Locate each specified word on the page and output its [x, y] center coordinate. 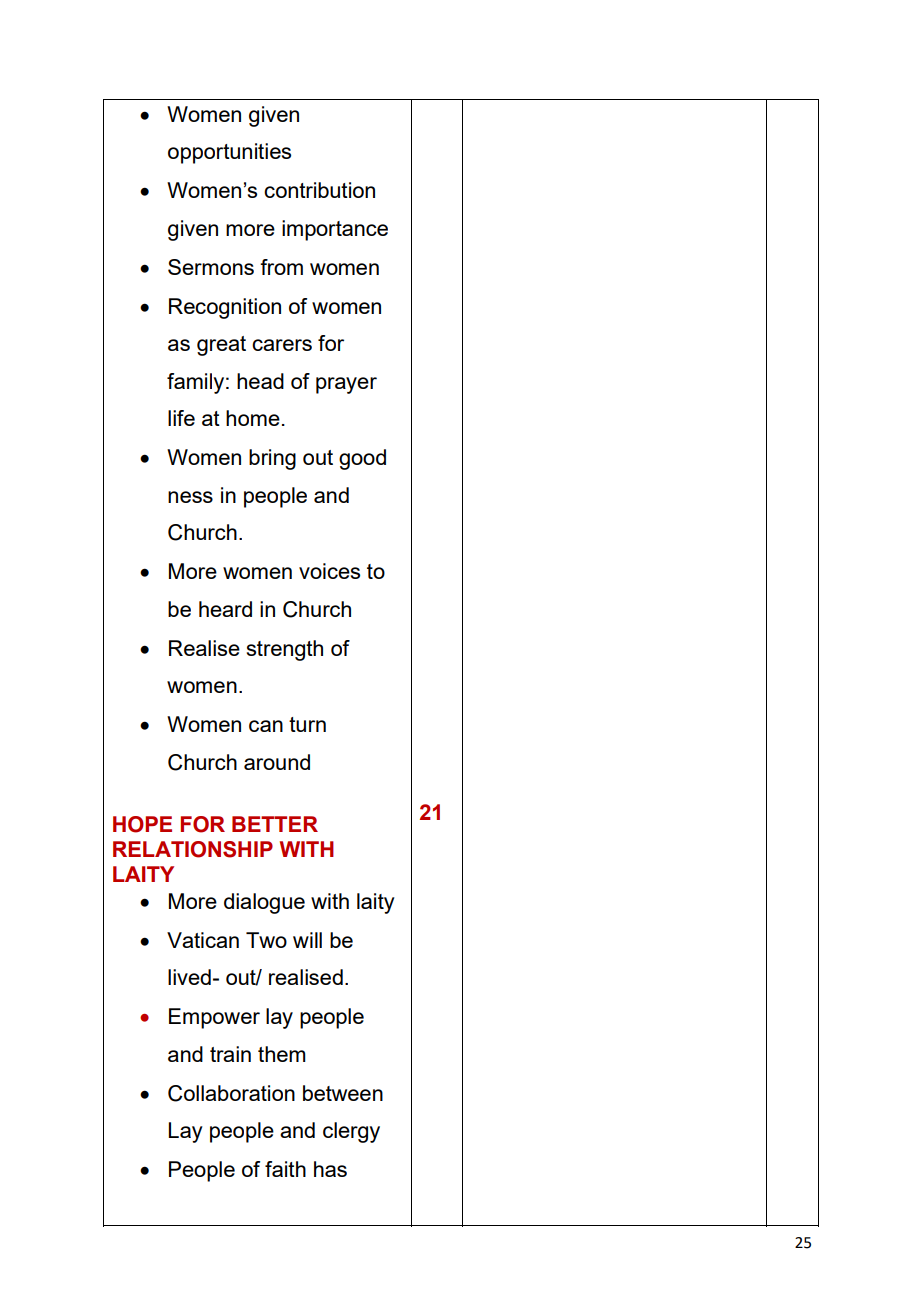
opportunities [229, 153]
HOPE [142, 824]
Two [266, 940]
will [307, 940]
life [181, 418]
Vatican [203, 940]
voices [329, 571]
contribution [319, 190]
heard [225, 609]
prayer [346, 385]
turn [307, 724]
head [260, 381]
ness [190, 497]
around [277, 762]
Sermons [211, 267]
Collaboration [231, 1093]
